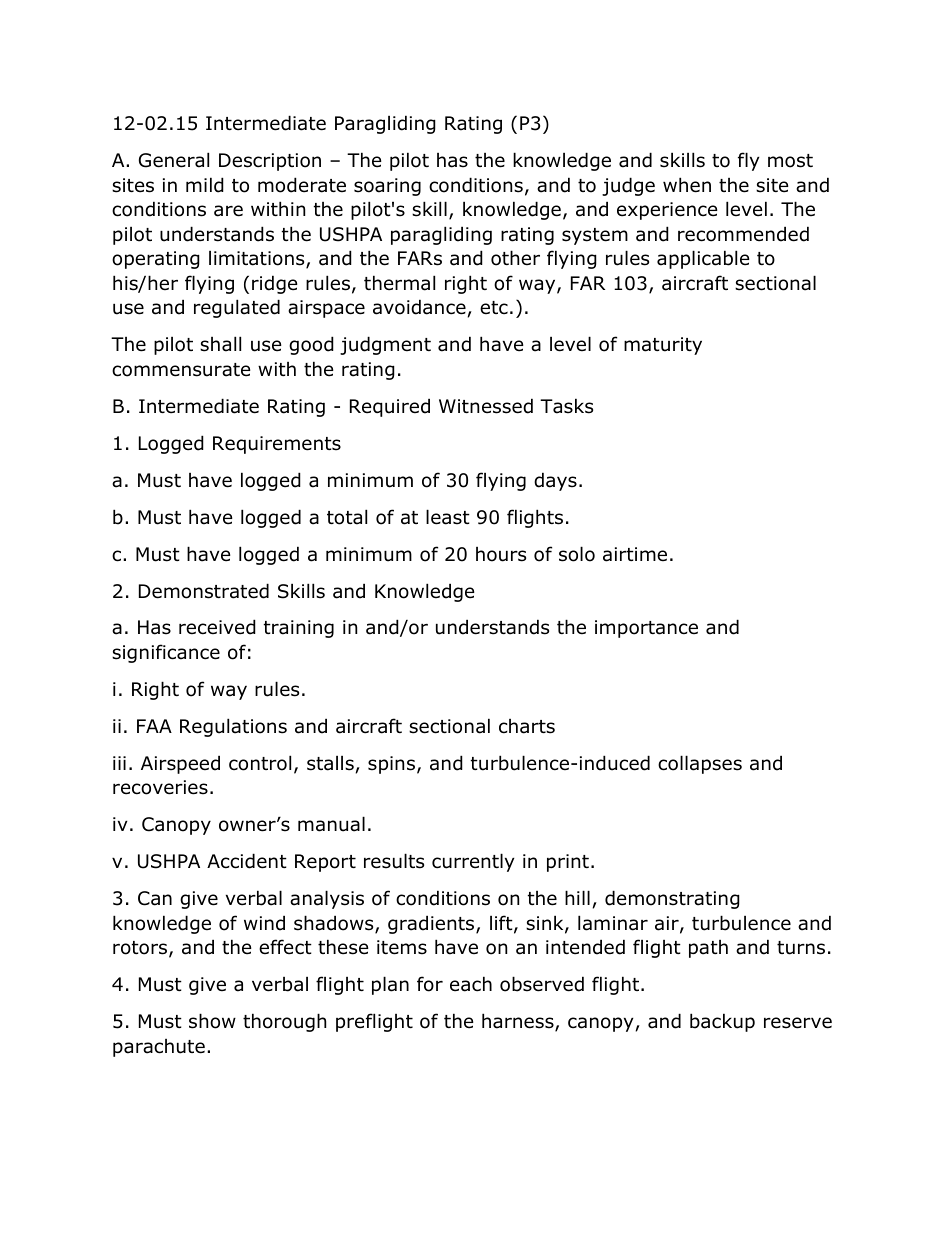  What do you see at coordinates (204, 591) in the screenshot?
I see `Demonstrated` at bounding box center [204, 591].
